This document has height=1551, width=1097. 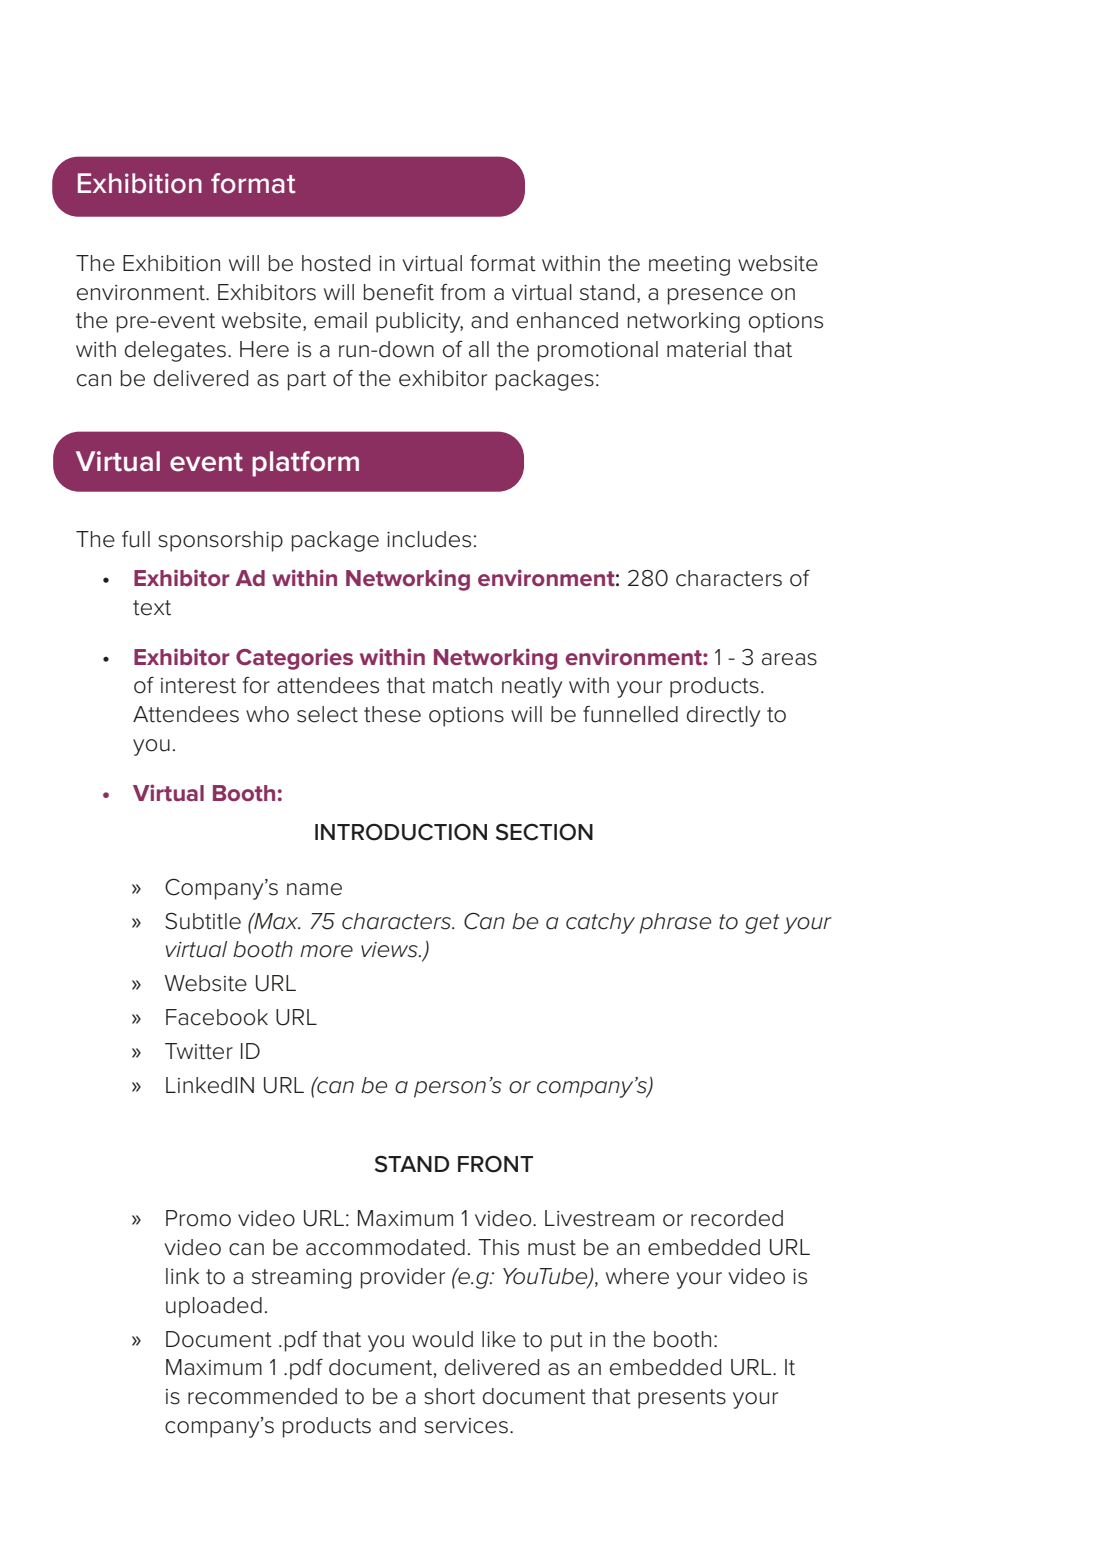 I want to click on INTRODUCTION, so click(x=401, y=832).
